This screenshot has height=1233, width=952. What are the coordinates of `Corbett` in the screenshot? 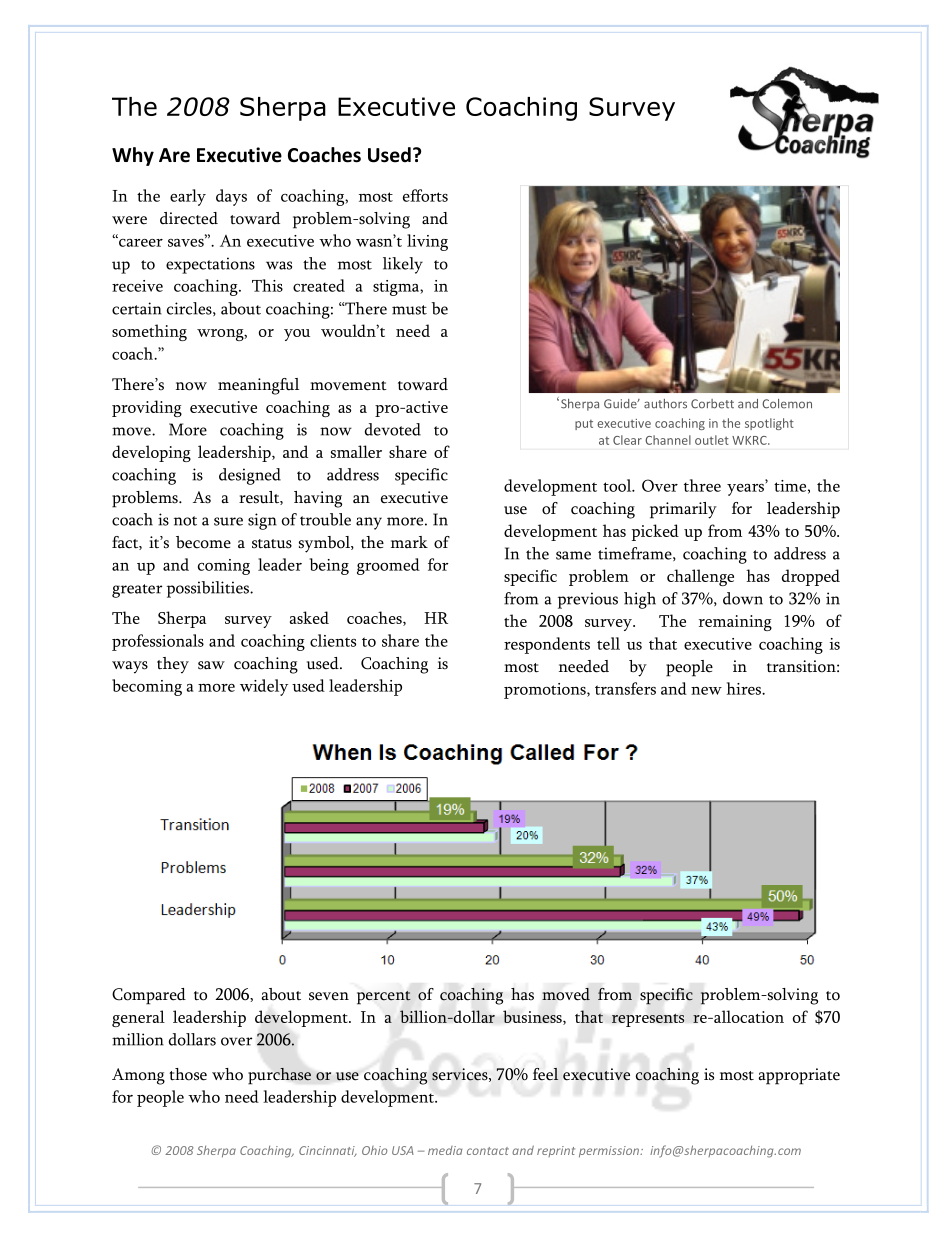 It's located at (712, 404).
